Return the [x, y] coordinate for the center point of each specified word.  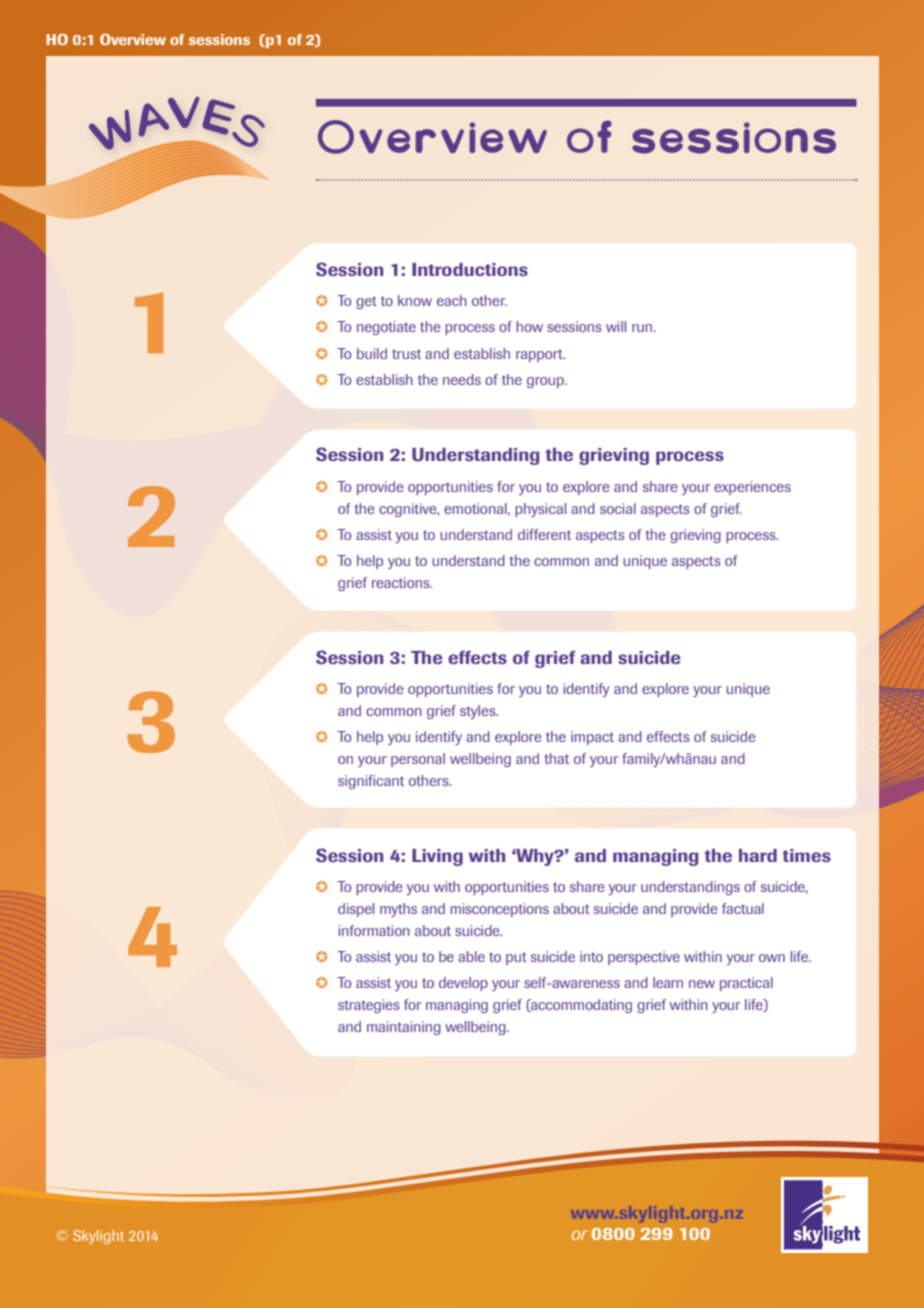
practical [746, 984]
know [415, 300]
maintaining [404, 1028]
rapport [540, 355]
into [591, 956]
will [616, 326]
